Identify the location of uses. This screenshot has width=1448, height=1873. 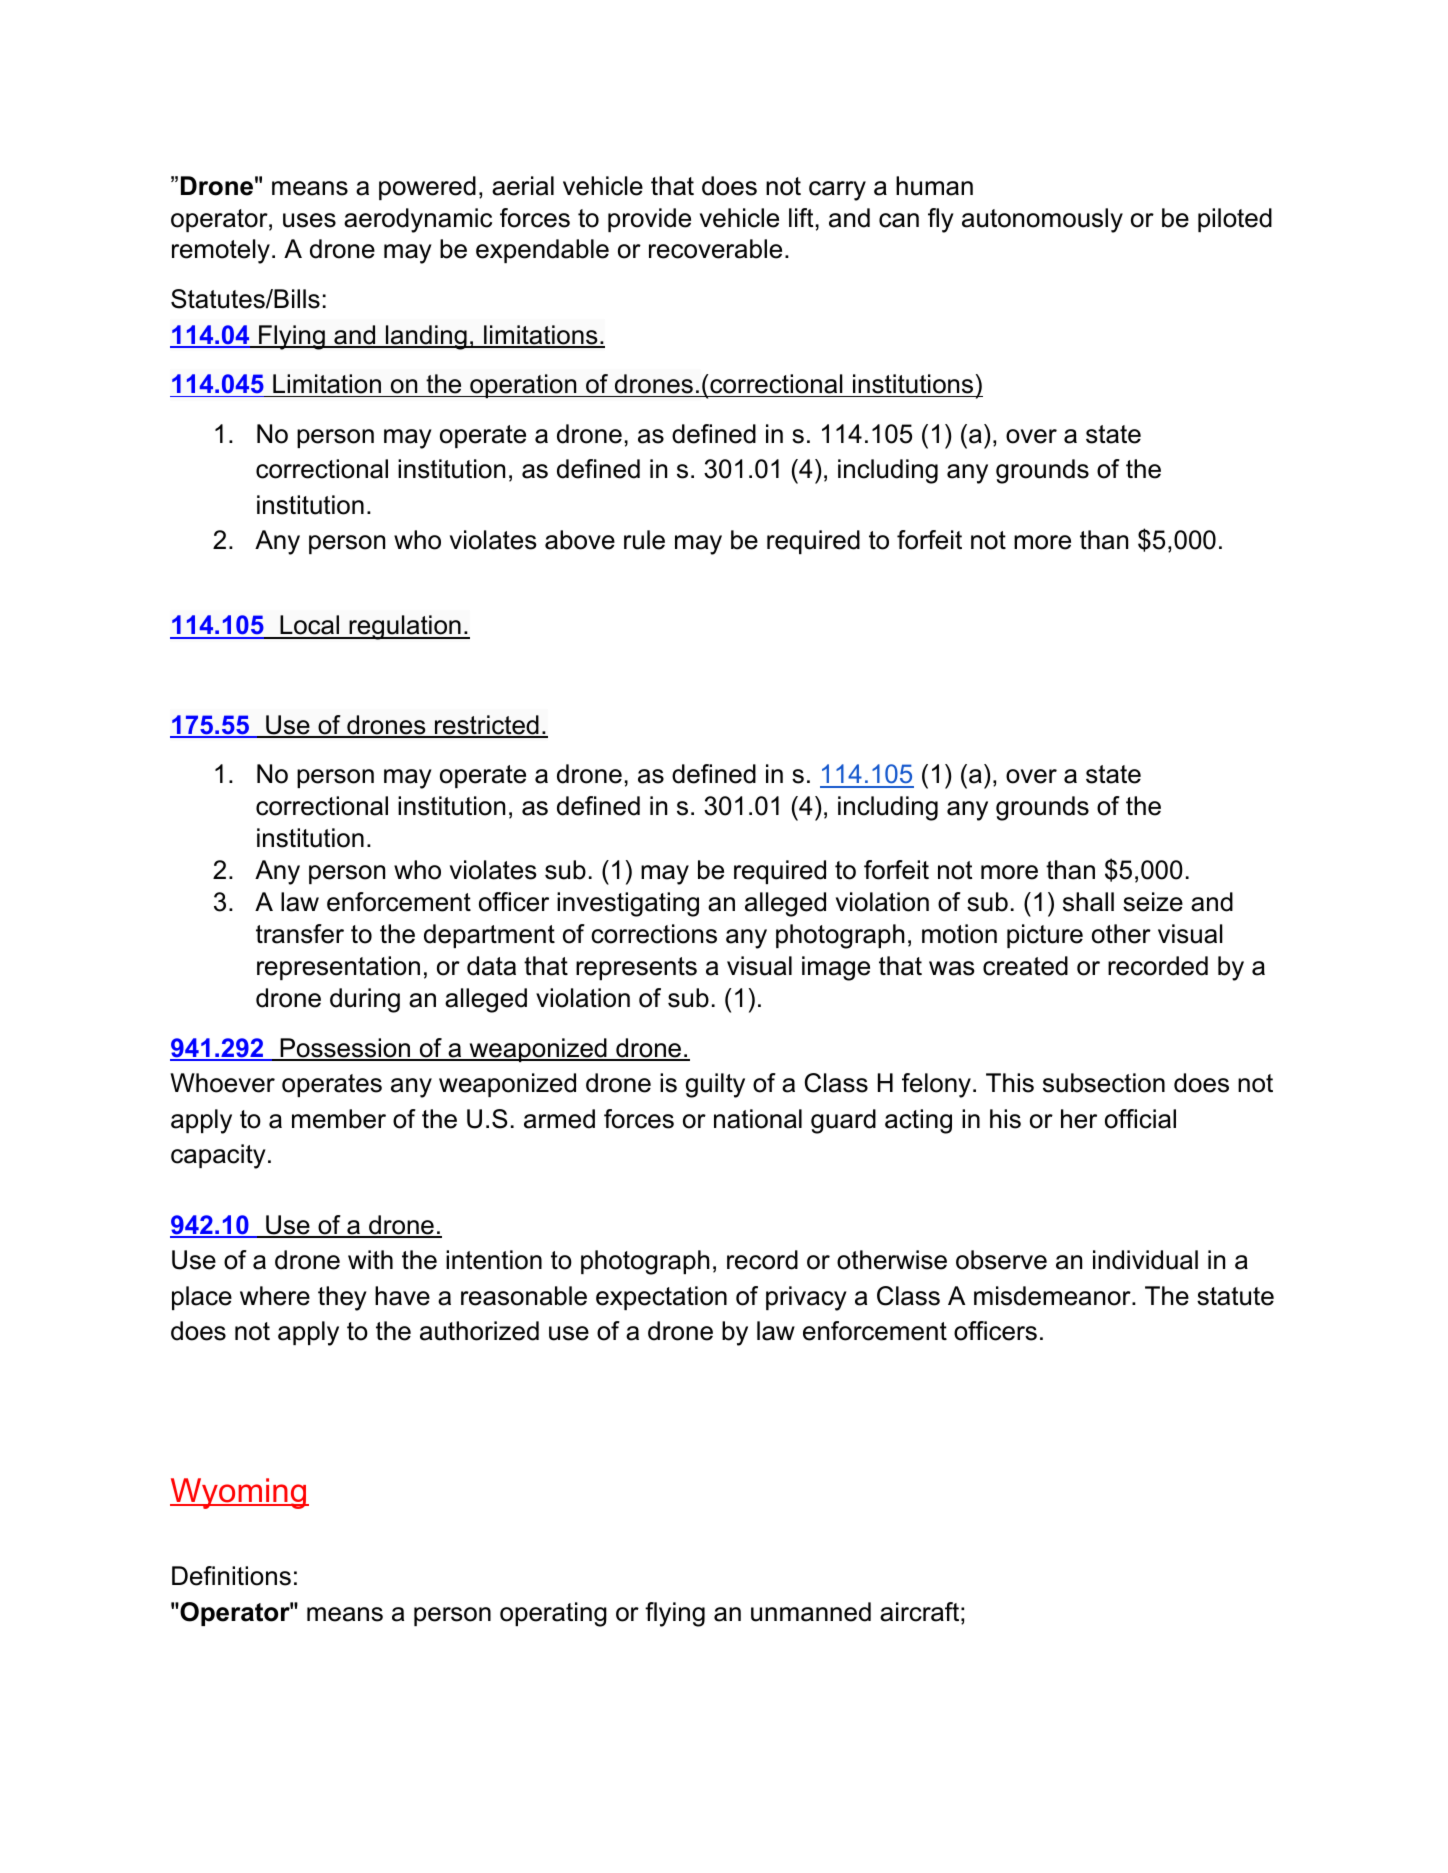
(309, 220).
